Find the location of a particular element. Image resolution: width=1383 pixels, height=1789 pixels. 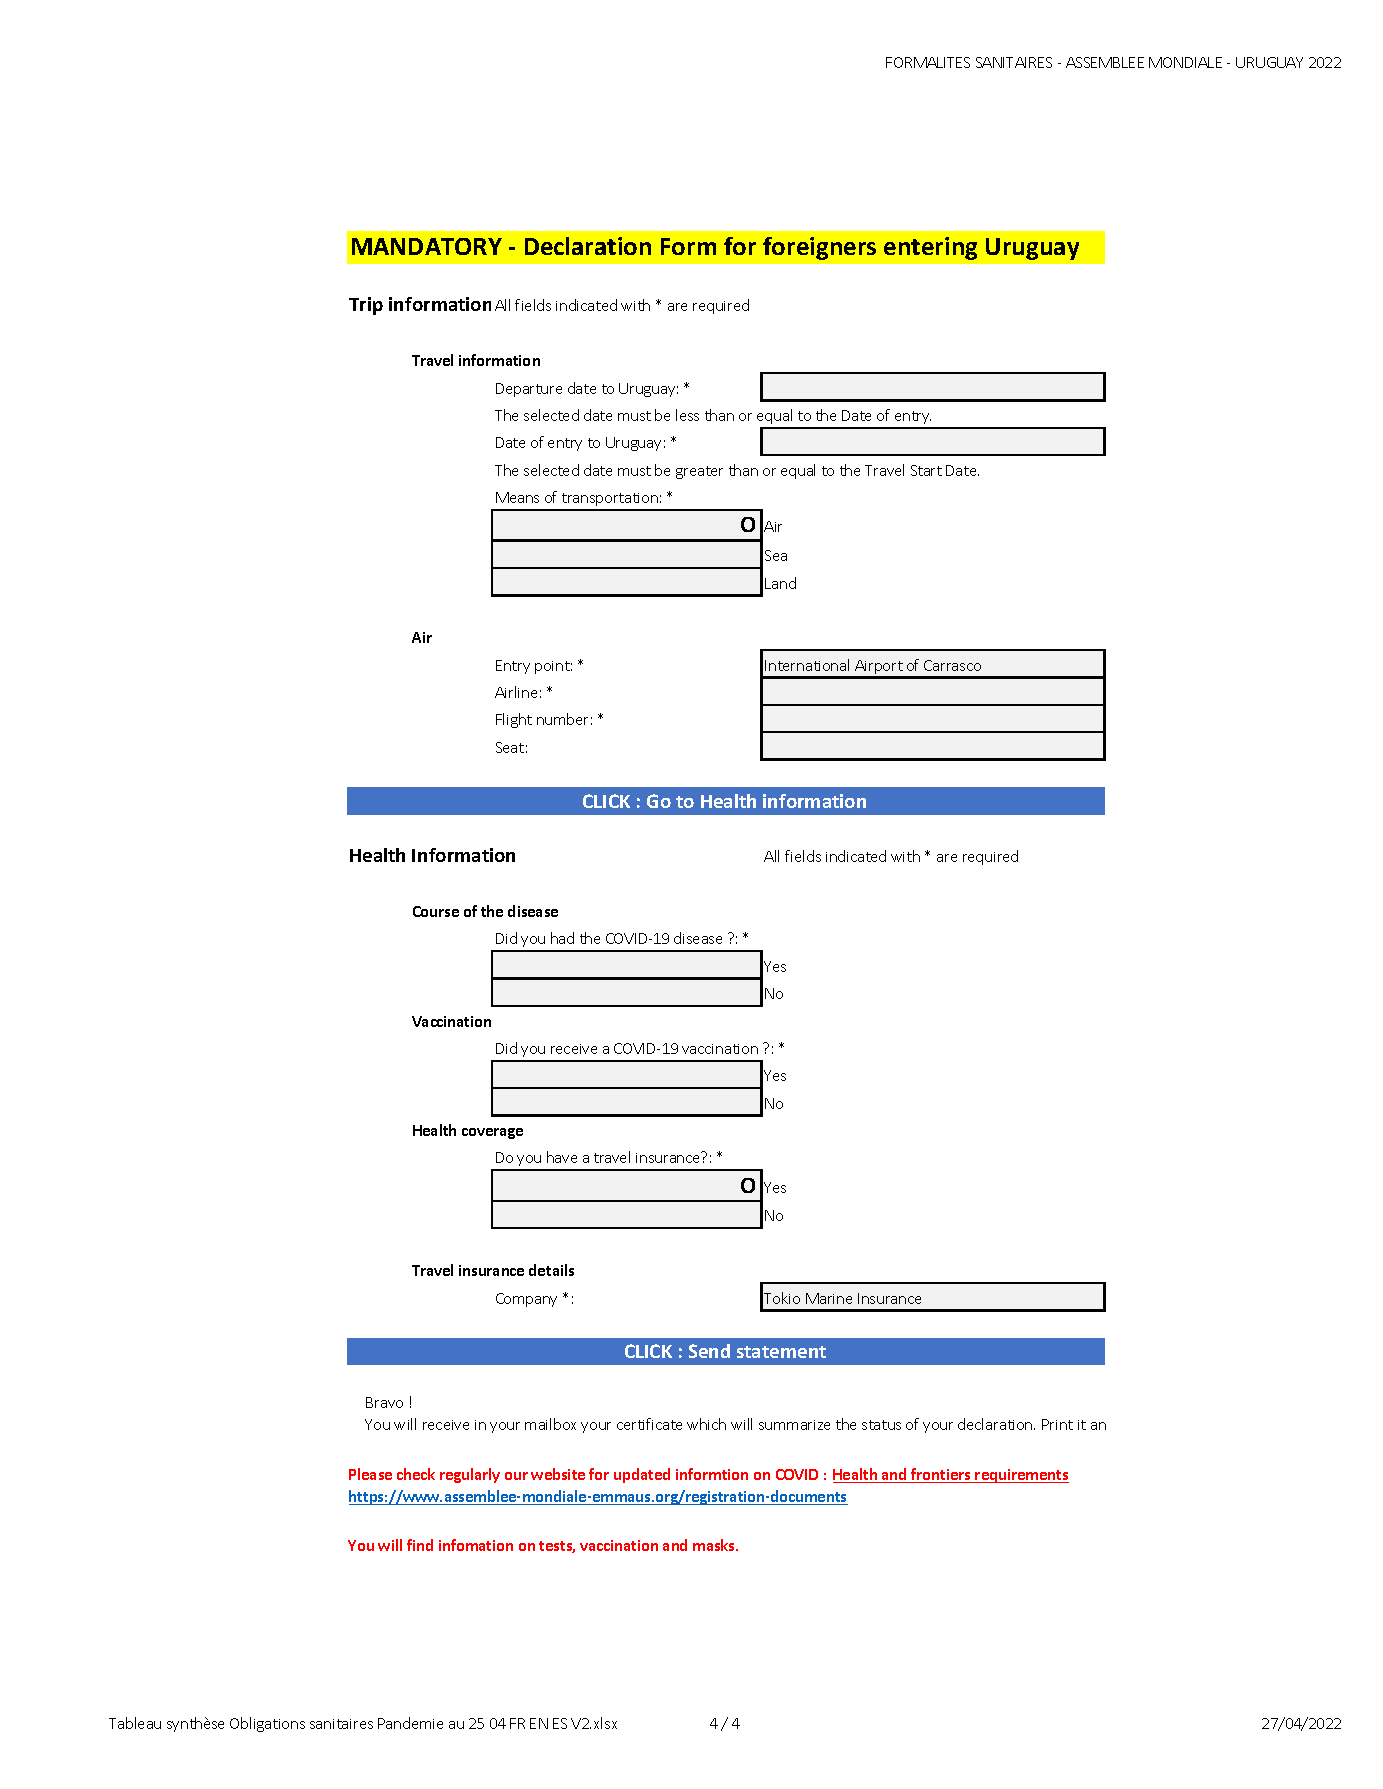

entering is located at coordinates (930, 248).
